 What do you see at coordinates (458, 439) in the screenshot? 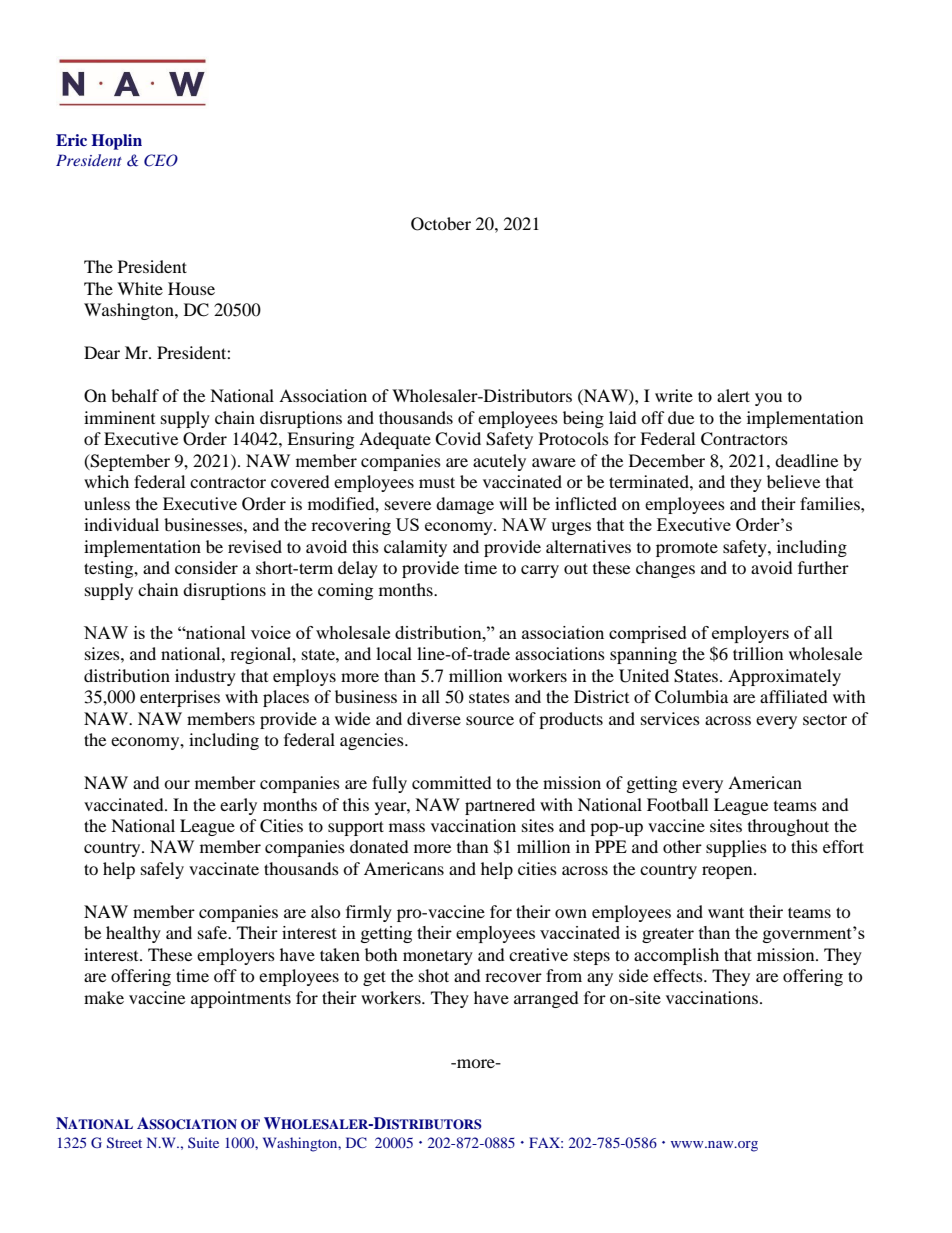
I see `Covid` at bounding box center [458, 439].
